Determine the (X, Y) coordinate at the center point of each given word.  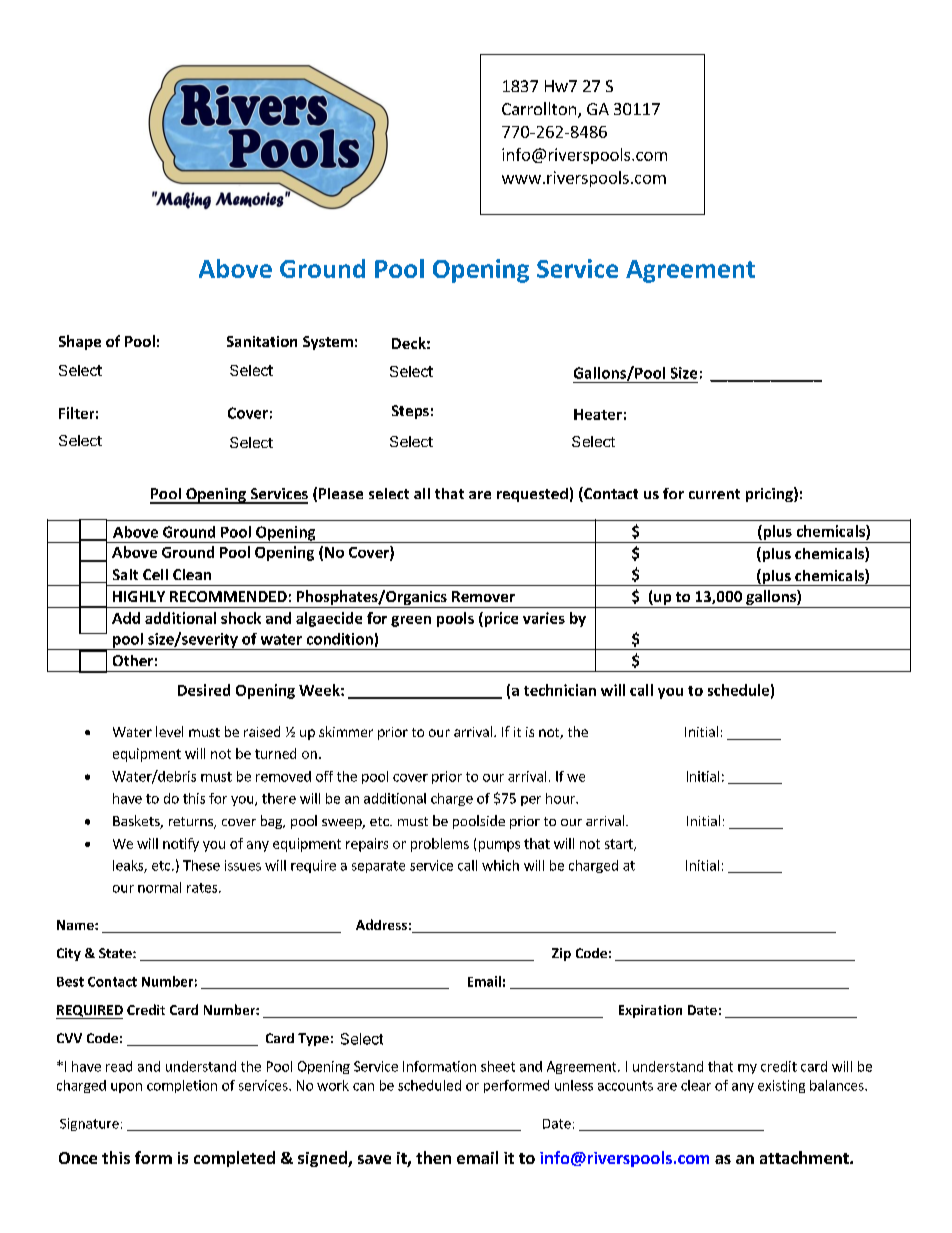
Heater (598, 414)
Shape (80, 342)
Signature (89, 1124)
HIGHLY (139, 596)
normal (159, 887)
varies (544, 618)
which (500, 865)
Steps (410, 412)
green (411, 621)
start (620, 845)
